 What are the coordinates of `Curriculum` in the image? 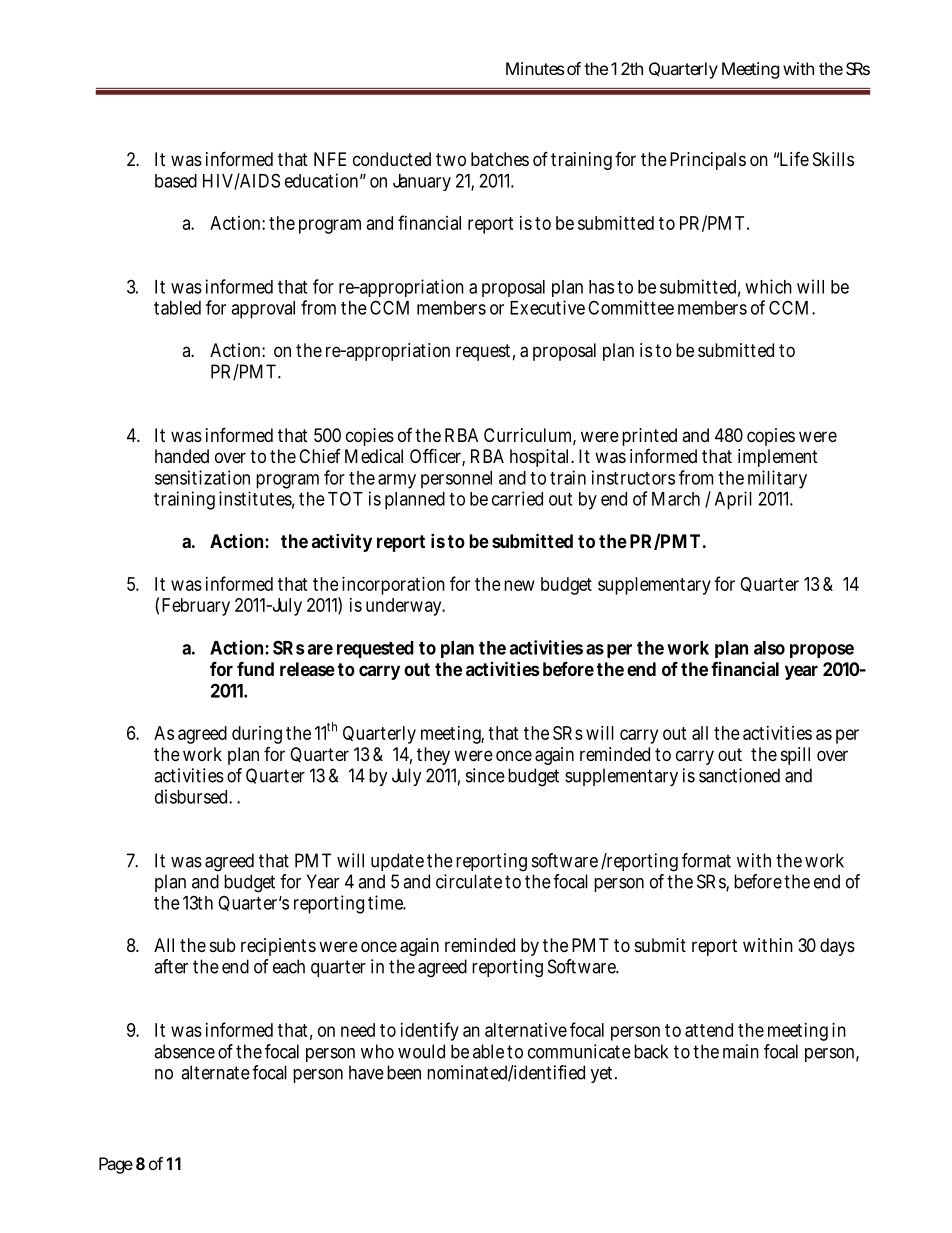 It's located at (530, 436).
